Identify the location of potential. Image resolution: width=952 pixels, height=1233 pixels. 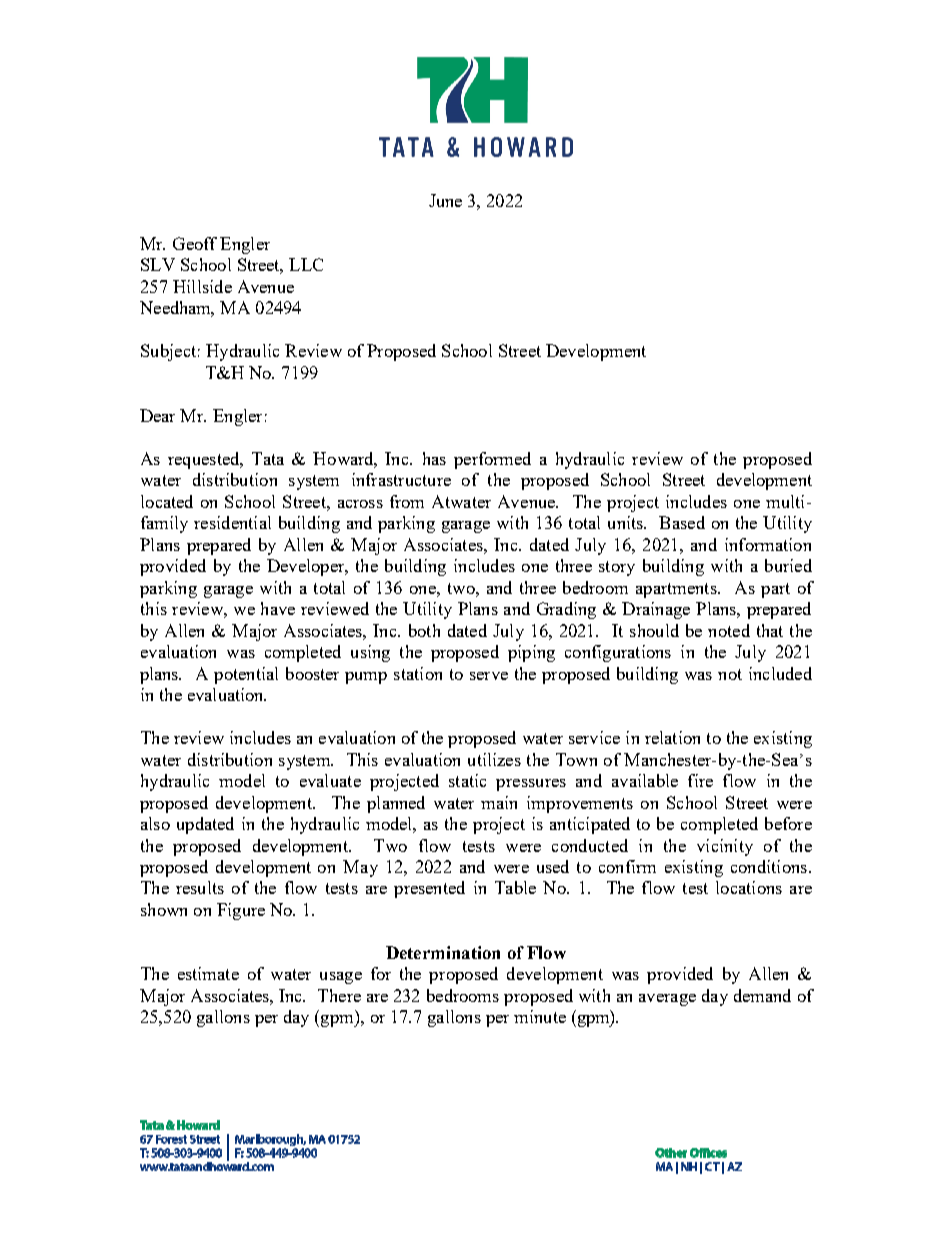
(246, 675).
